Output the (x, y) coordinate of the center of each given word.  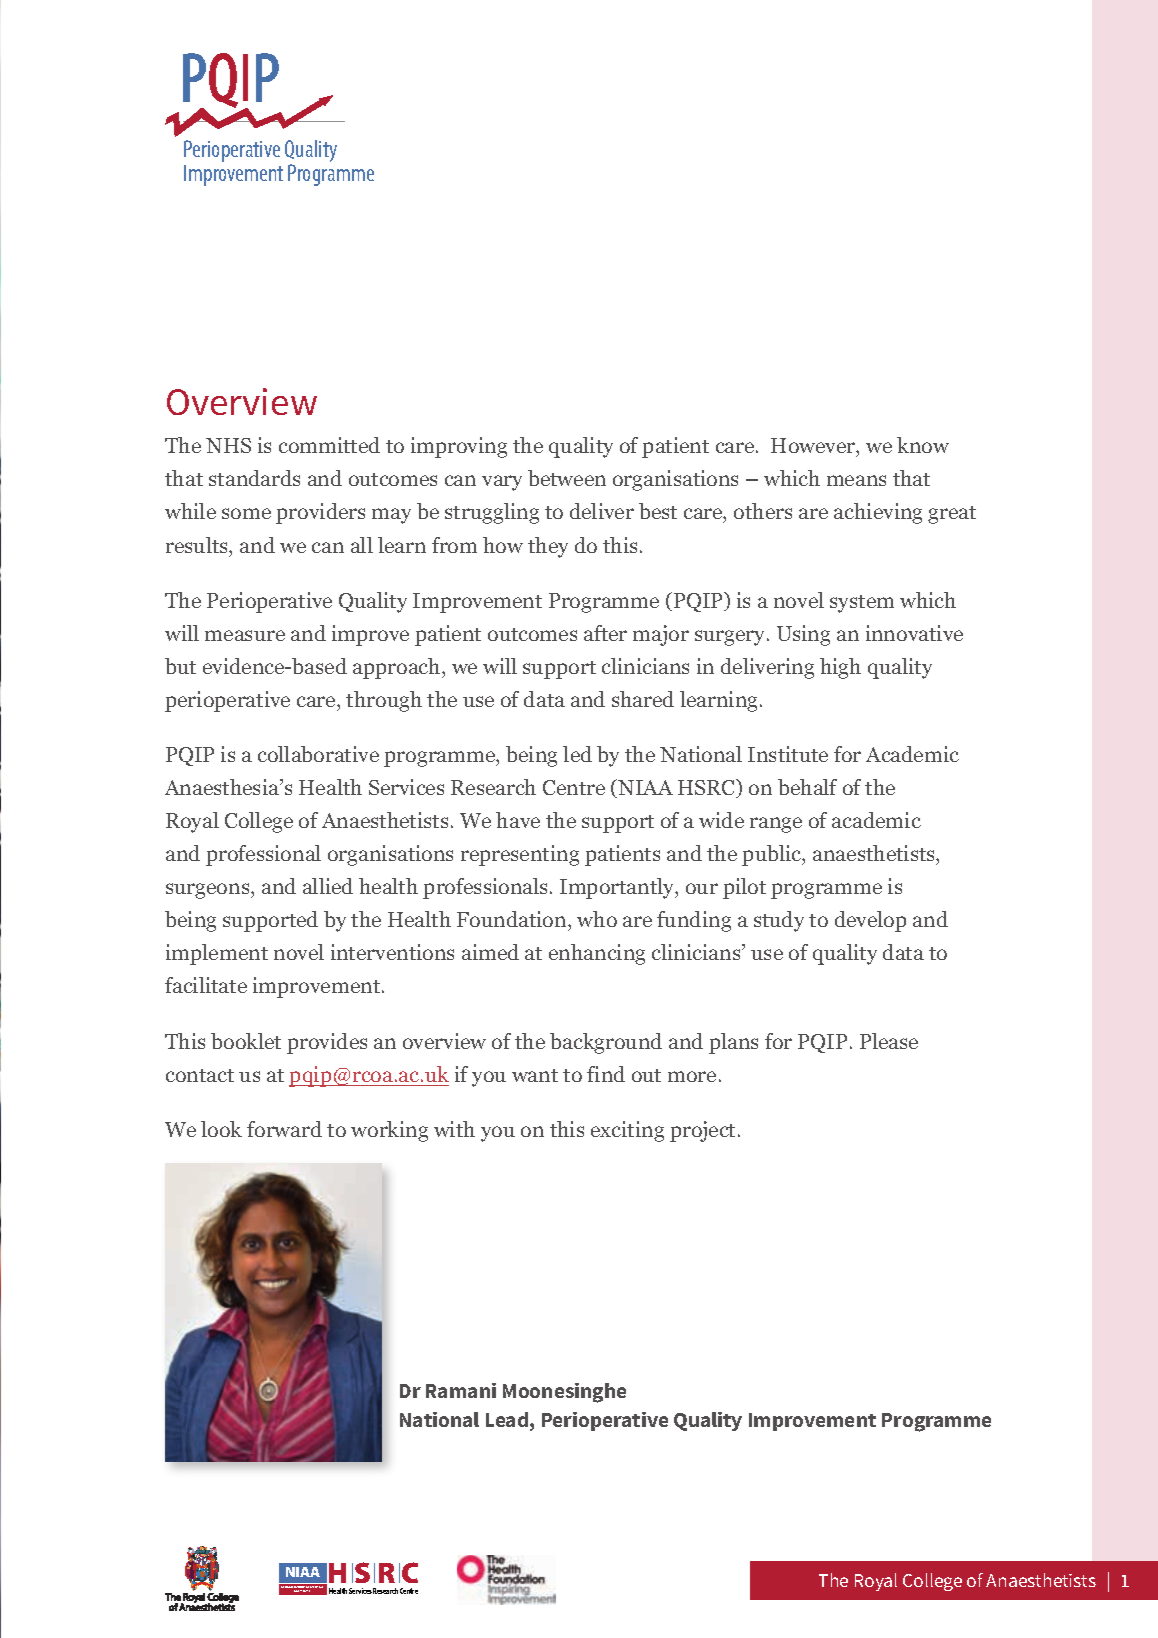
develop (870, 921)
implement (217, 954)
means (856, 480)
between (567, 478)
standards (254, 478)
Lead (508, 1421)
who (597, 919)
